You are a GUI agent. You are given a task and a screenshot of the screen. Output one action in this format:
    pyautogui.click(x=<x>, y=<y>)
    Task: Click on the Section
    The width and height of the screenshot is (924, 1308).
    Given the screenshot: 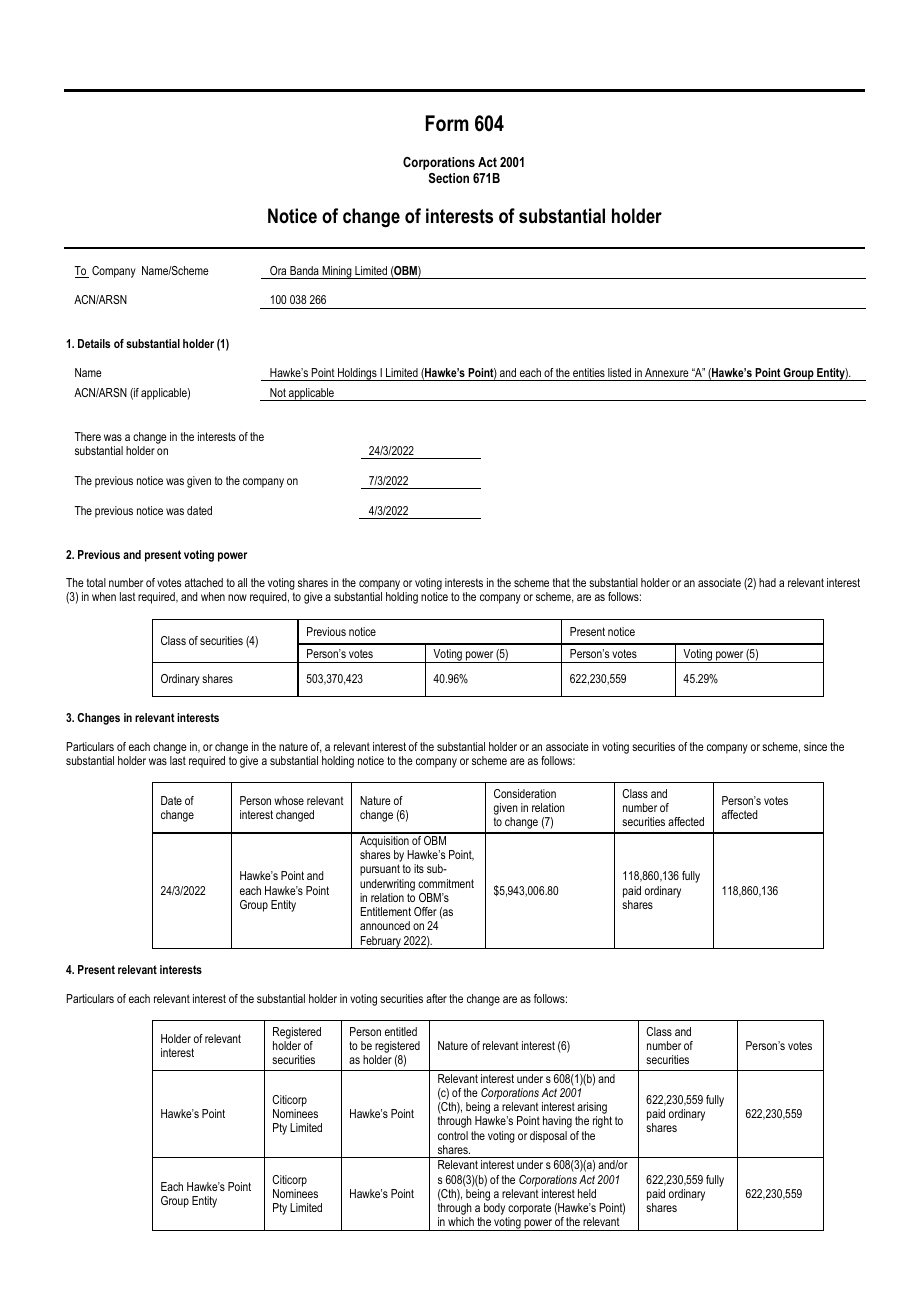 What is the action you would take?
    pyautogui.click(x=449, y=178)
